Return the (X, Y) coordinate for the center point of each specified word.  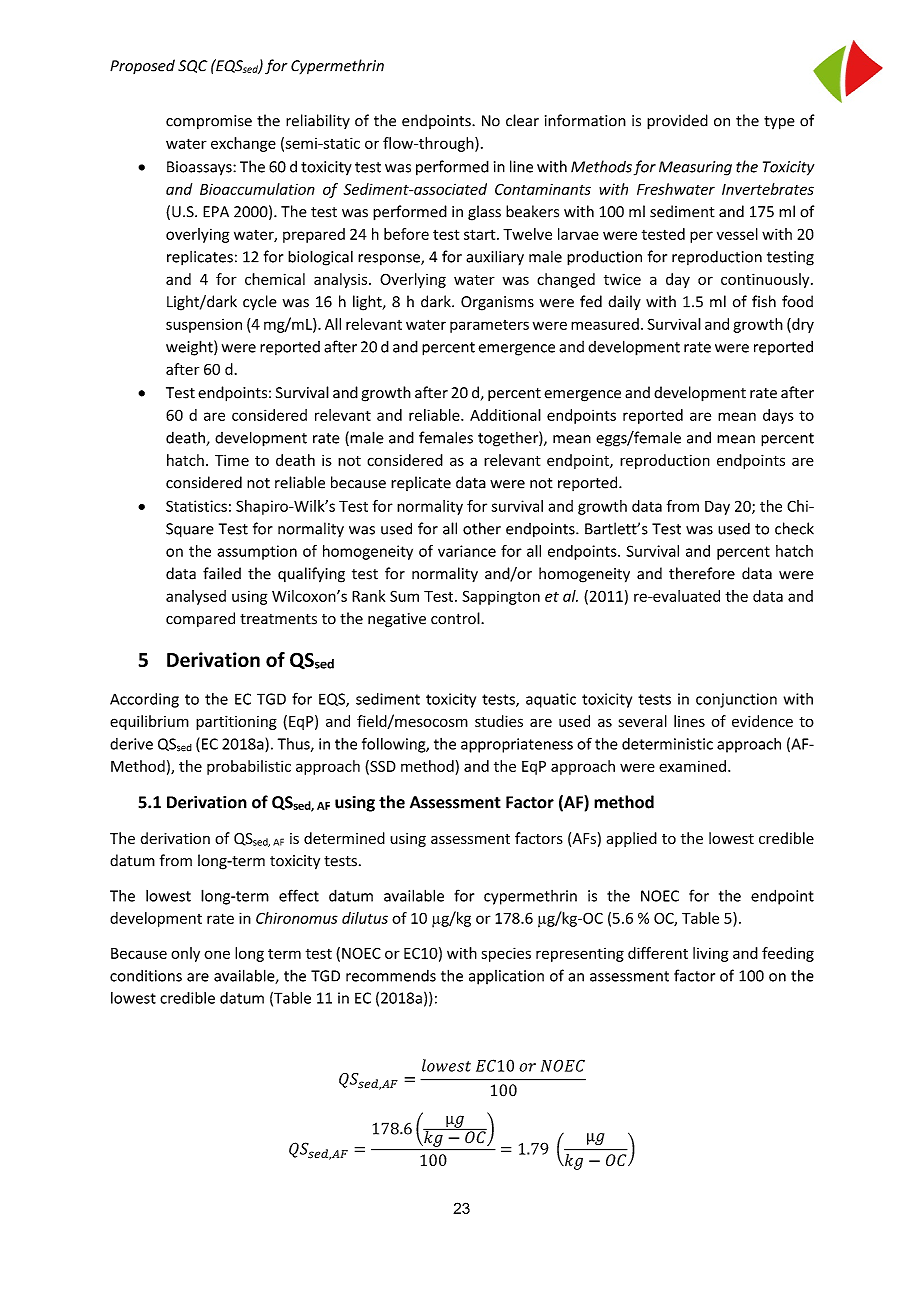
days (778, 416)
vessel (737, 234)
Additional (505, 415)
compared (200, 619)
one (217, 954)
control (456, 618)
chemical (275, 279)
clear (522, 120)
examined (692, 766)
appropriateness (517, 745)
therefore (702, 573)
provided (677, 122)
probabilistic (249, 767)
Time (232, 460)
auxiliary (495, 258)
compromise (209, 122)
